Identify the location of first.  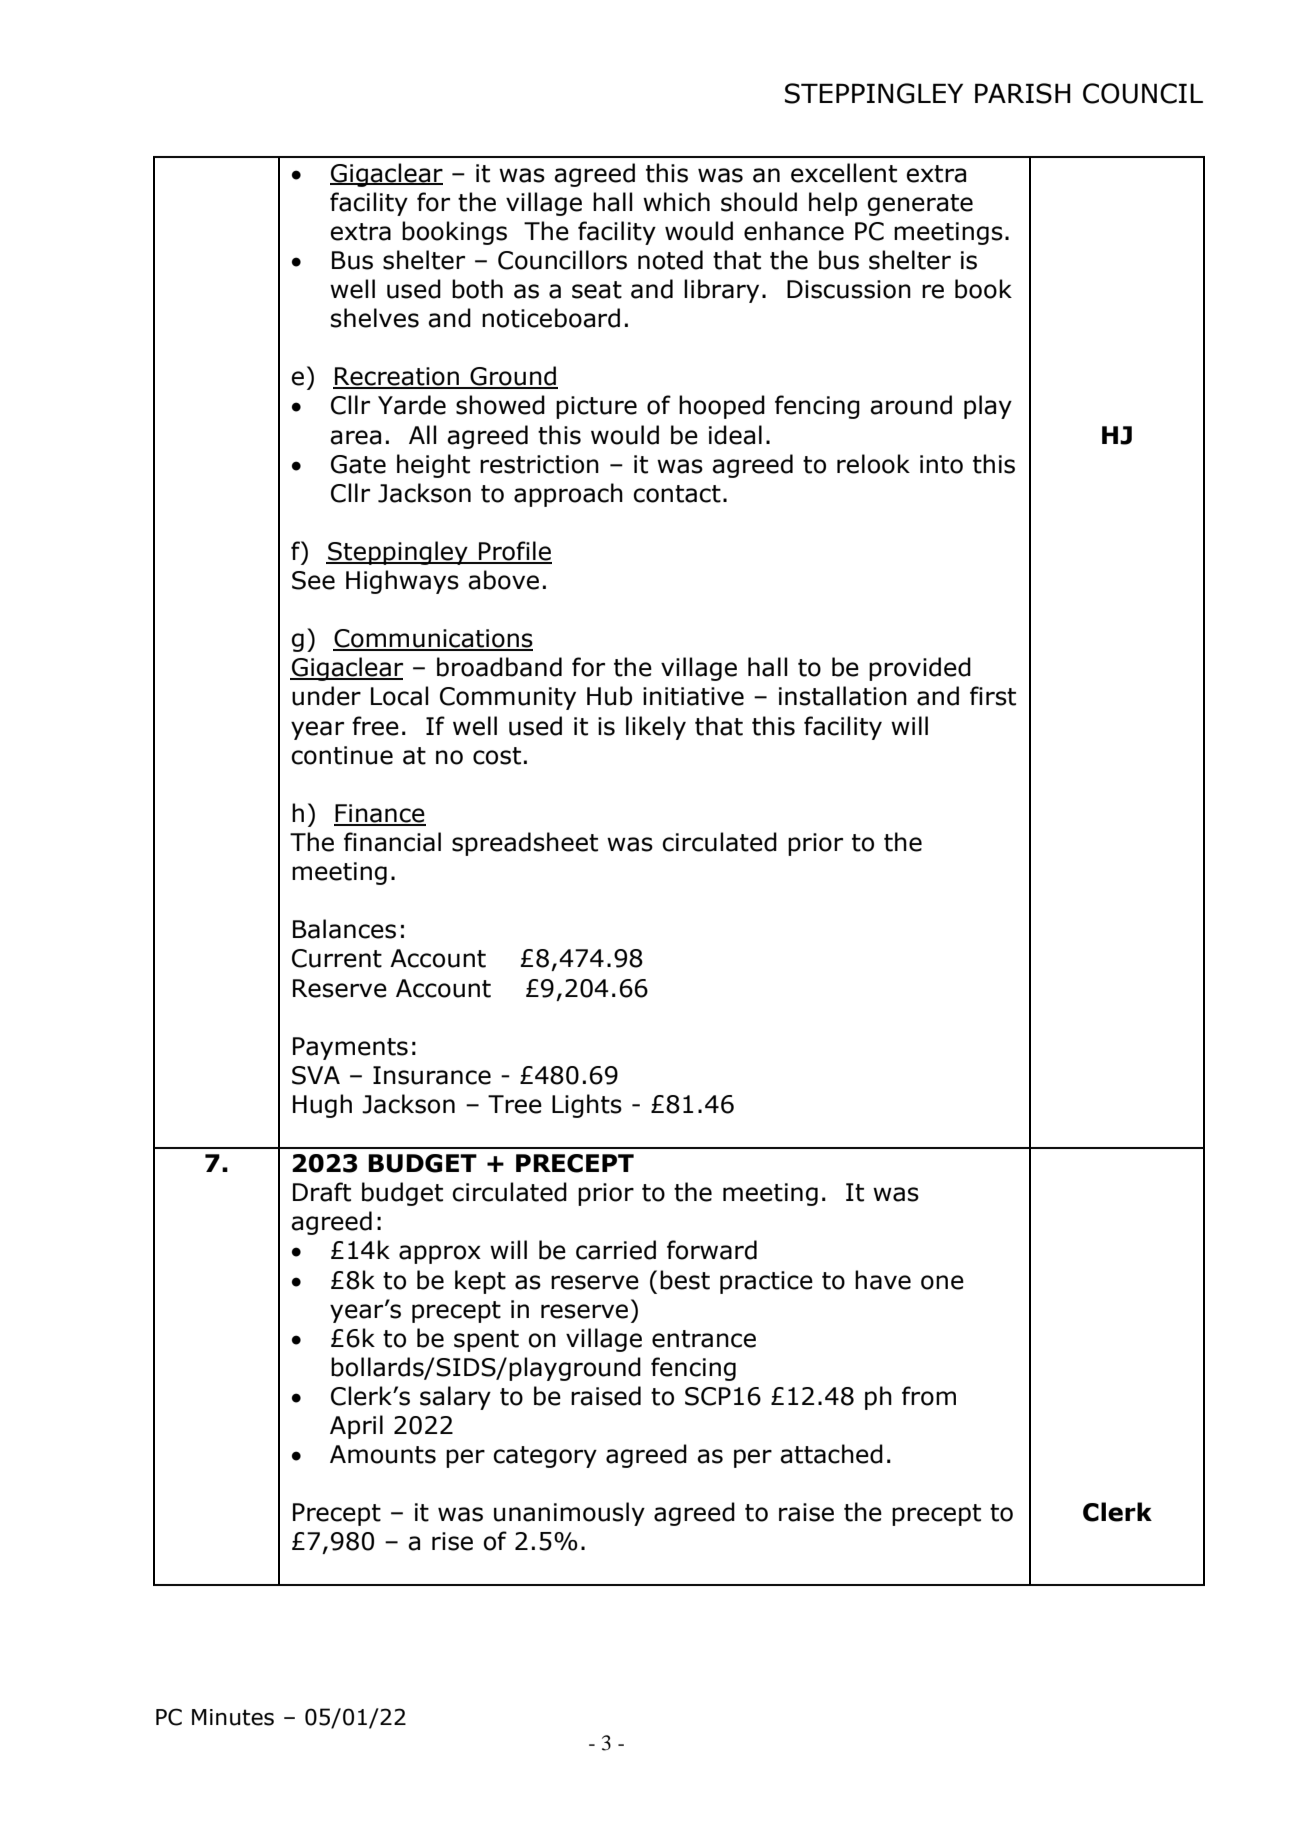
(993, 696).
